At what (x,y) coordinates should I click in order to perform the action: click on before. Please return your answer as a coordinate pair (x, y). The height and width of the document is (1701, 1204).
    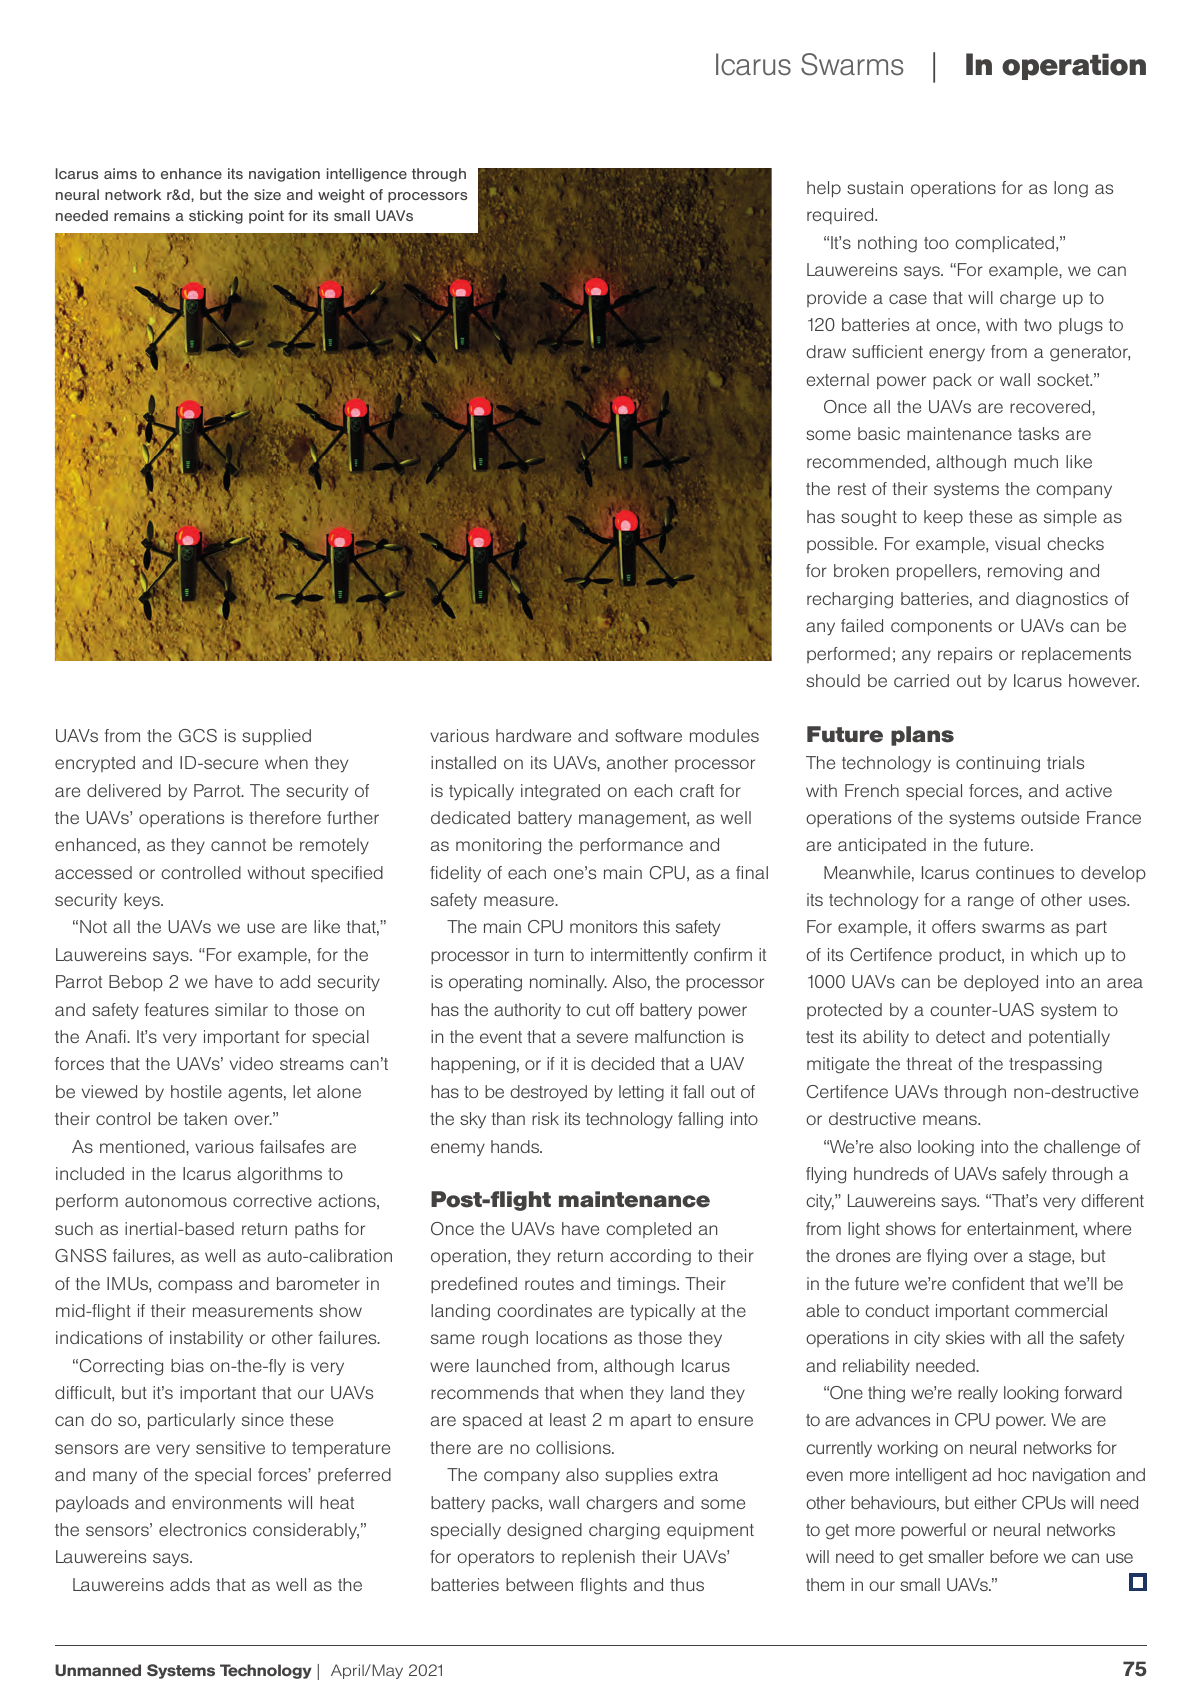
    Looking at the image, I should click on (1014, 1556).
